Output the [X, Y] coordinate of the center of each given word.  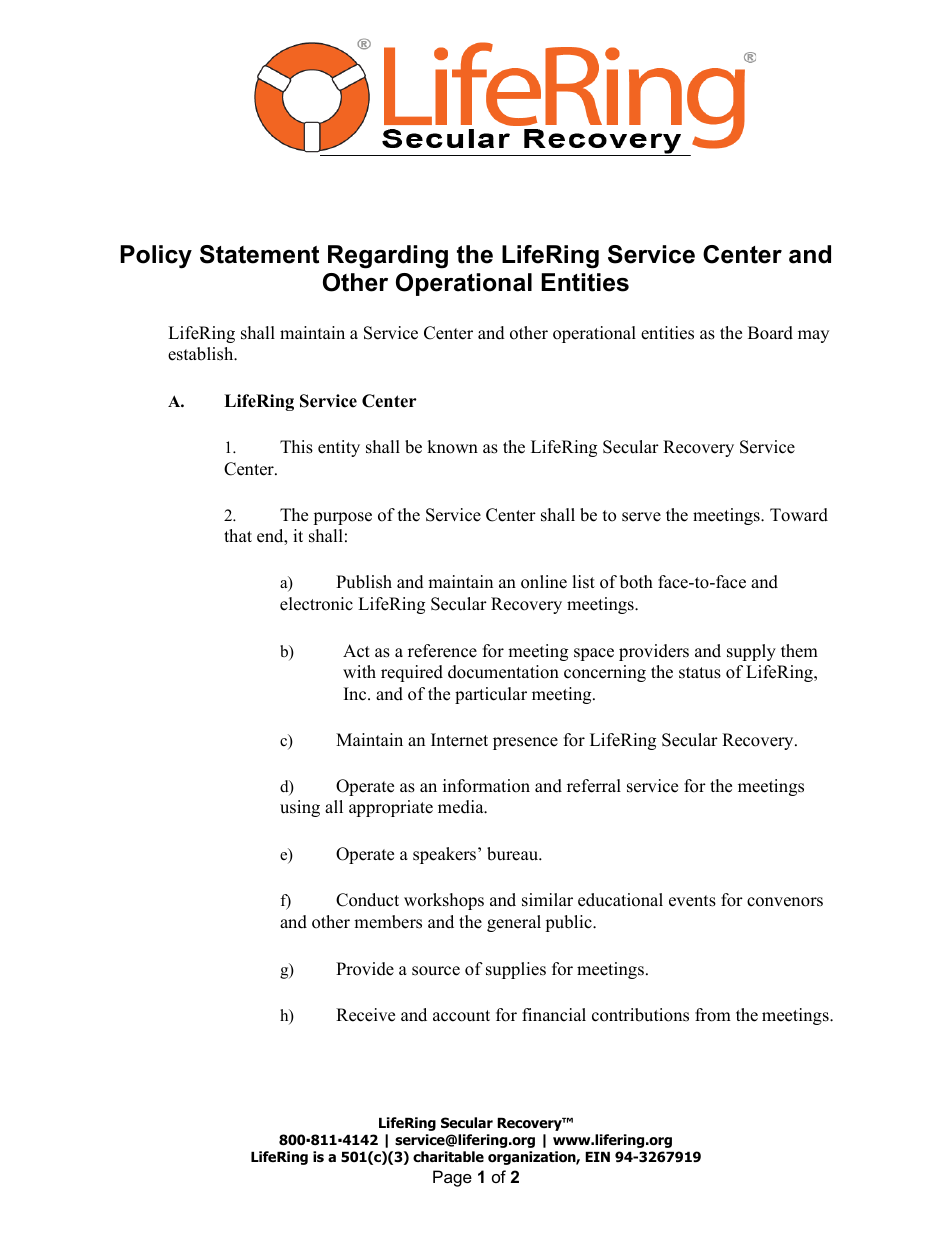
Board [770, 333]
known [452, 447]
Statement [259, 254]
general [514, 923]
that [238, 535]
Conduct [367, 900]
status [700, 673]
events [692, 901]
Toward [799, 515]
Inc [356, 694]
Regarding [388, 257]
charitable [448, 1156]
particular [491, 695]
